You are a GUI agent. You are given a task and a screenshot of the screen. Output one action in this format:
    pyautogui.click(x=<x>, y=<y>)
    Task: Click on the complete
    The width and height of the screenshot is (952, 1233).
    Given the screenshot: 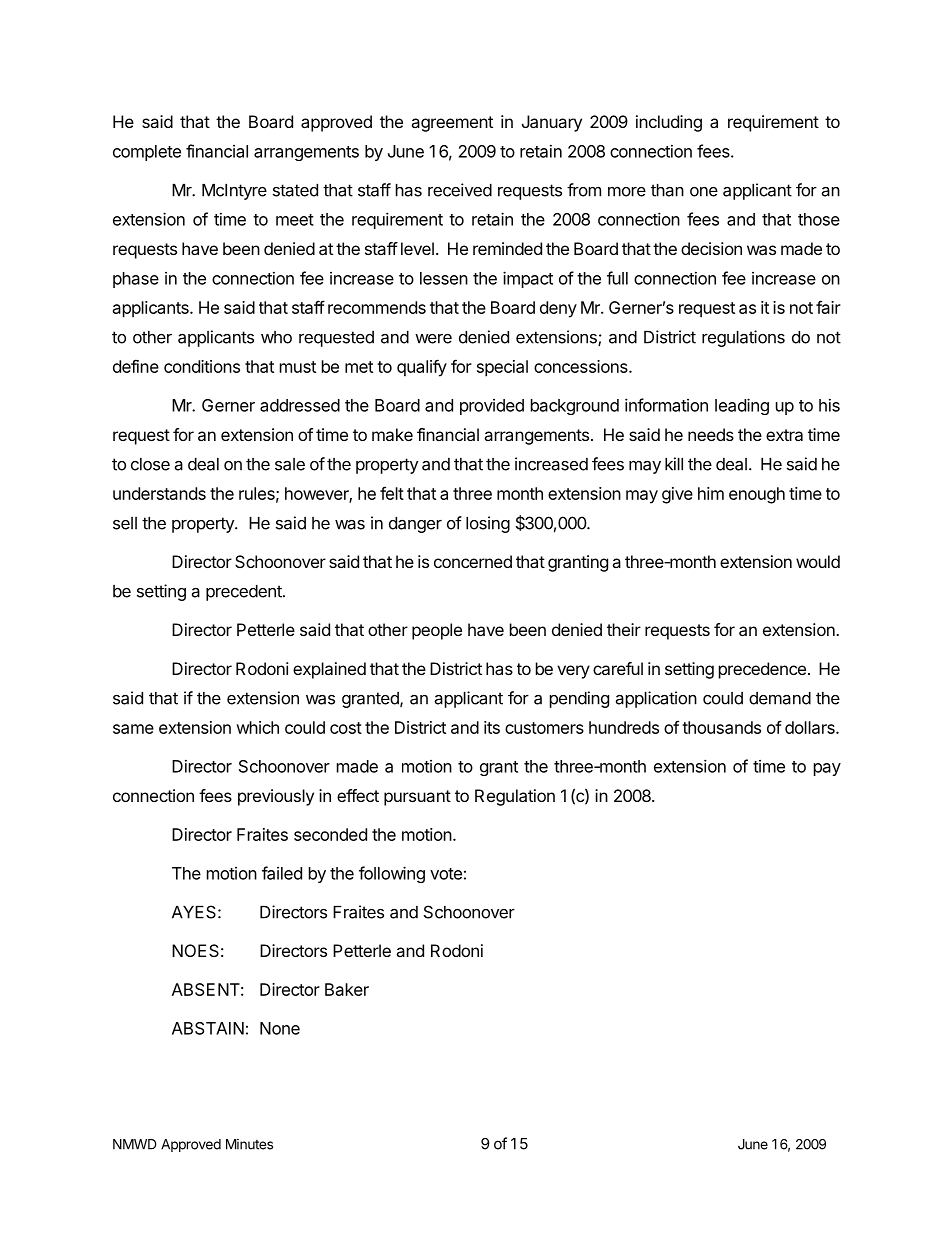 What is the action you would take?
    pyautogui.click(x=147, y=153)
